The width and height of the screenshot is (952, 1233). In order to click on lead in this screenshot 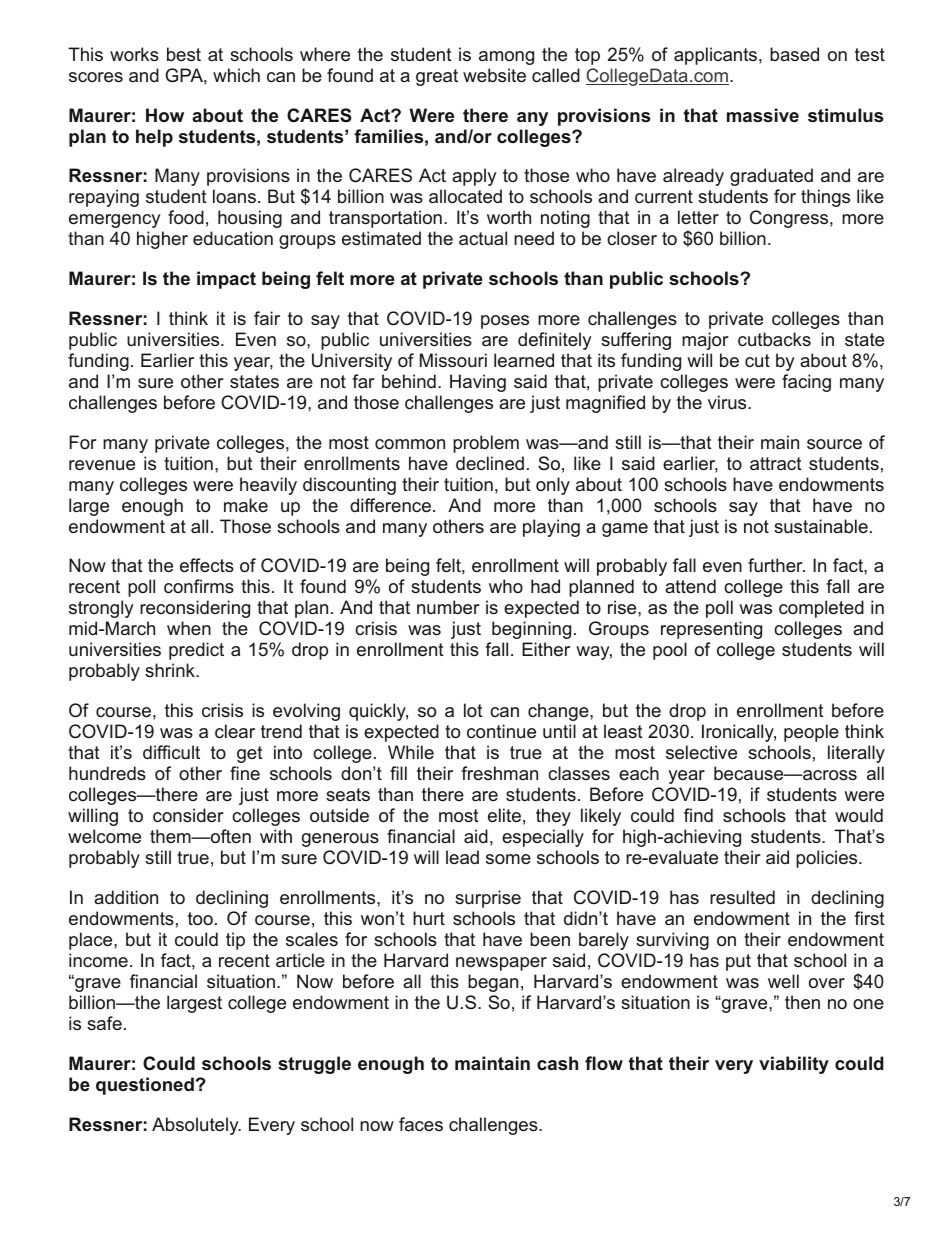, I will do `click(462, 857)`.
